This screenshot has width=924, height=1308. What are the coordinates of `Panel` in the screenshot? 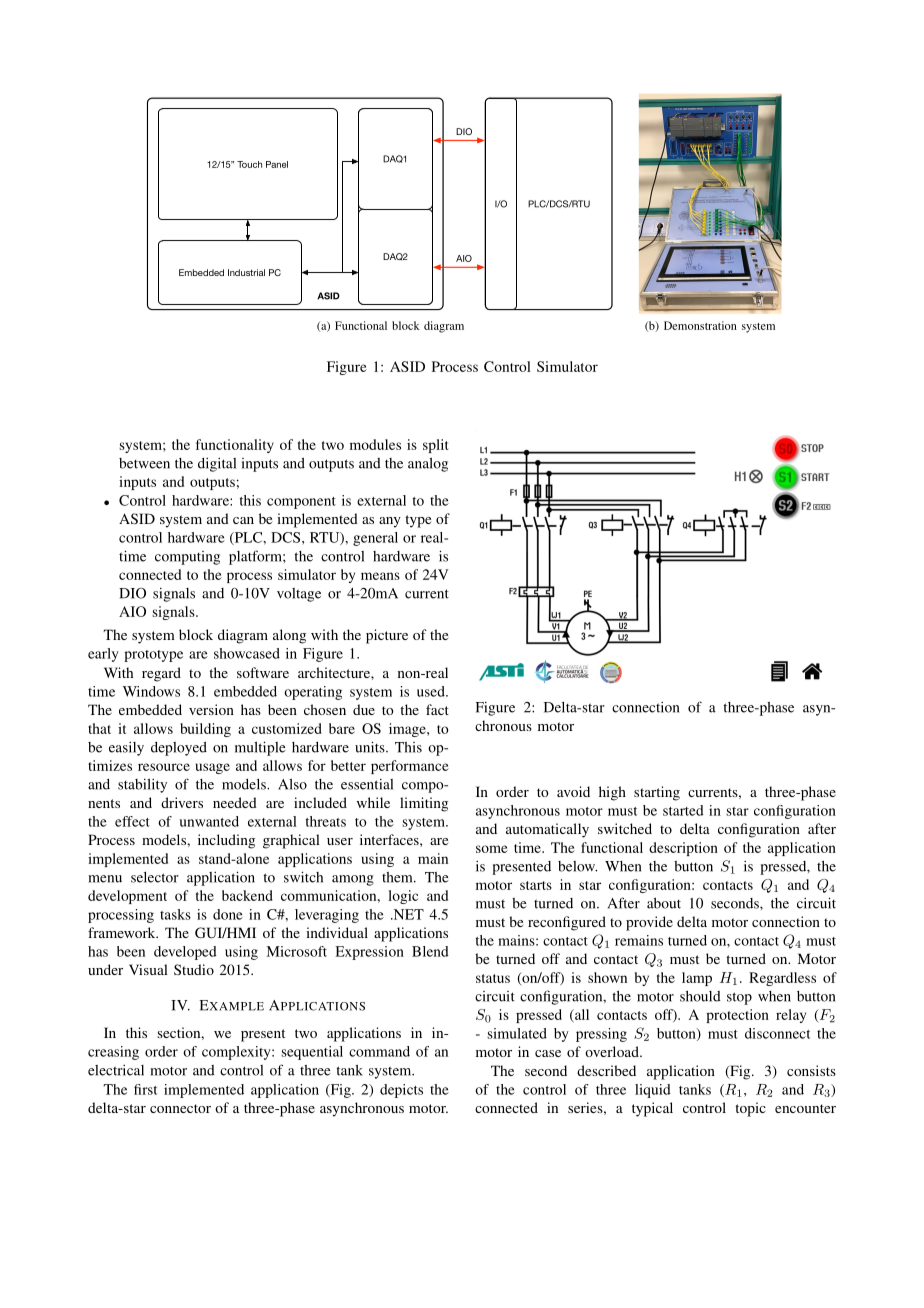 It's located at (277, 164).
